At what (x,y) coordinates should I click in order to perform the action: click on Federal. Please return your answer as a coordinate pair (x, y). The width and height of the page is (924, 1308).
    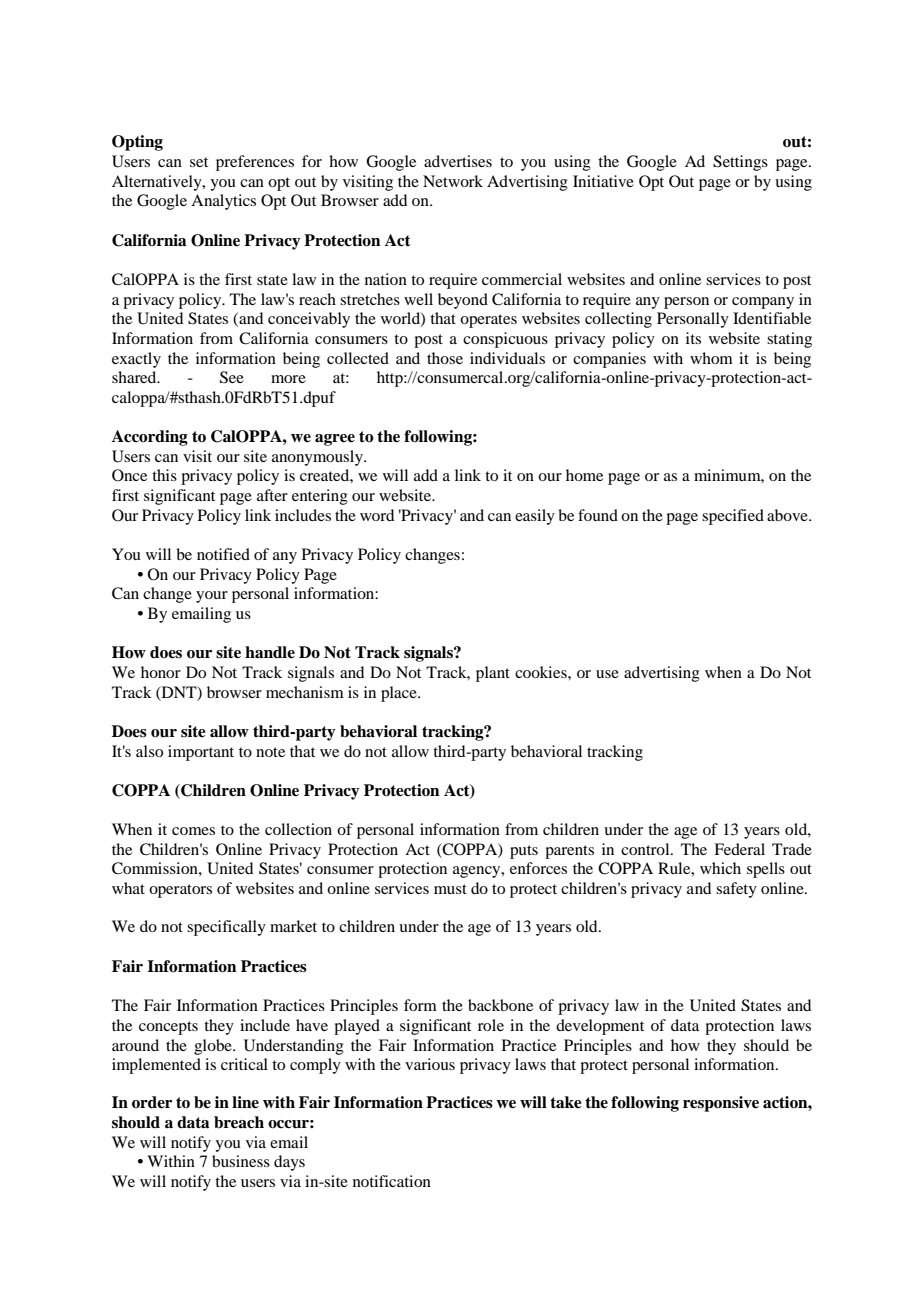
    Looking at the image, I should click on (739, 849).
